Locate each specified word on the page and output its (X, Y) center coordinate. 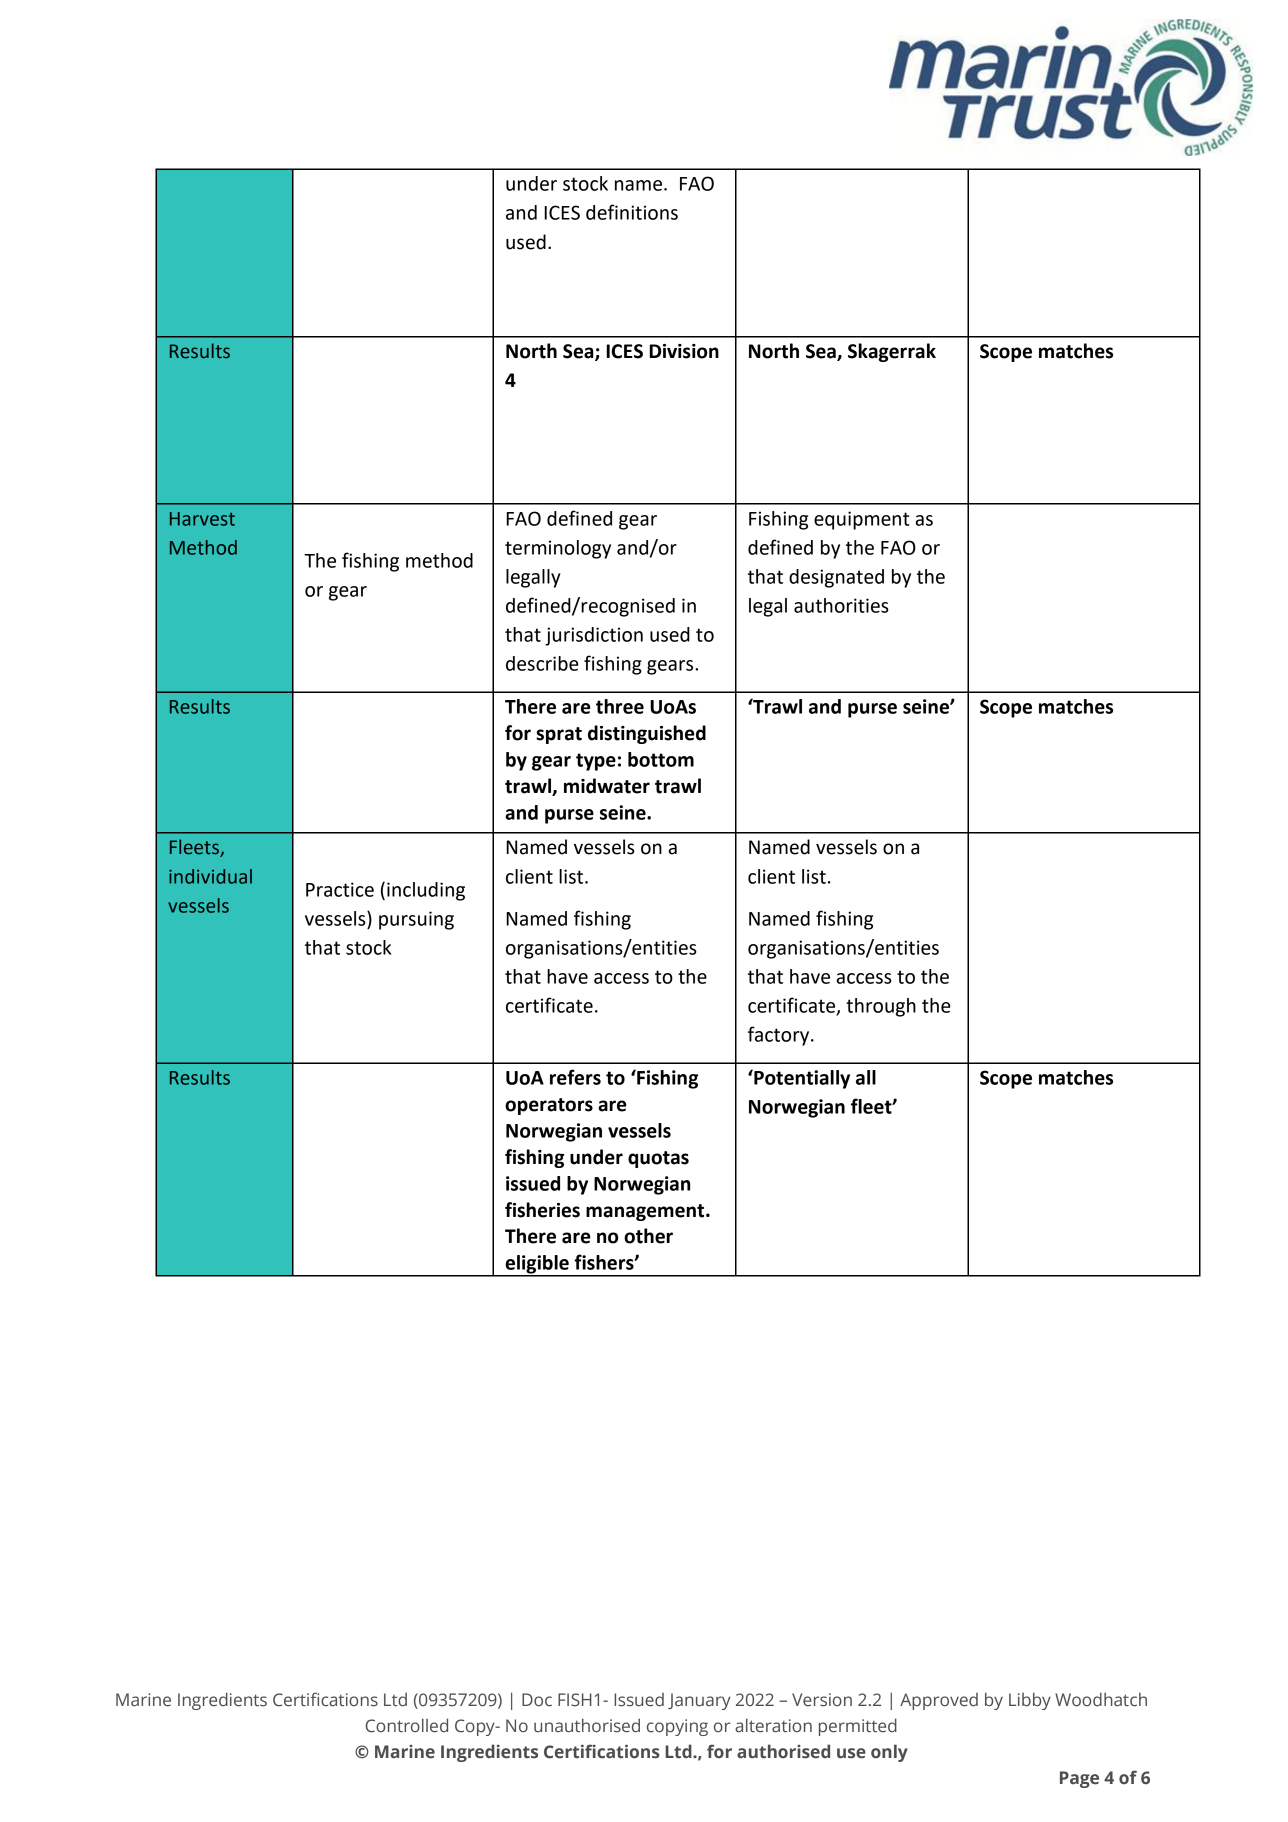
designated (836, 578)
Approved (939, 1701)
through (881, 1007)
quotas (658, 1159)
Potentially (801, 1079)
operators (549, 1106)
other (648, 1236)
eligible (537, 1265)
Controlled (406, 1725)
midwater (607, 786)
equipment (861, 520)
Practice (340, 889)
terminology (558, 549)
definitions (632, 212)
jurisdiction (594, 636)
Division (684, 351)
